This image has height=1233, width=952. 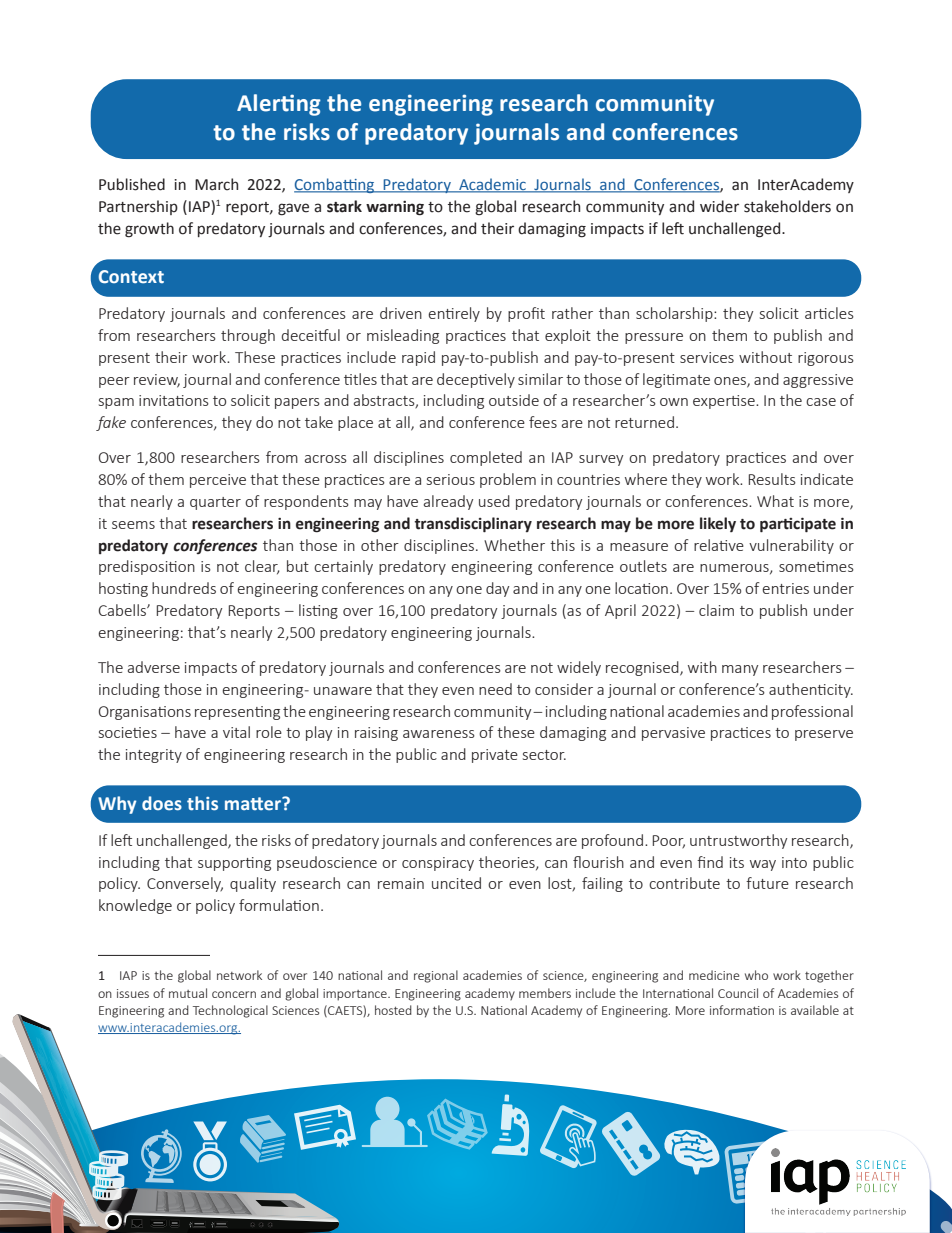 What do you see at coordinates (495, 756) in the image?
I see `private` at bounding box center [495, 756].
